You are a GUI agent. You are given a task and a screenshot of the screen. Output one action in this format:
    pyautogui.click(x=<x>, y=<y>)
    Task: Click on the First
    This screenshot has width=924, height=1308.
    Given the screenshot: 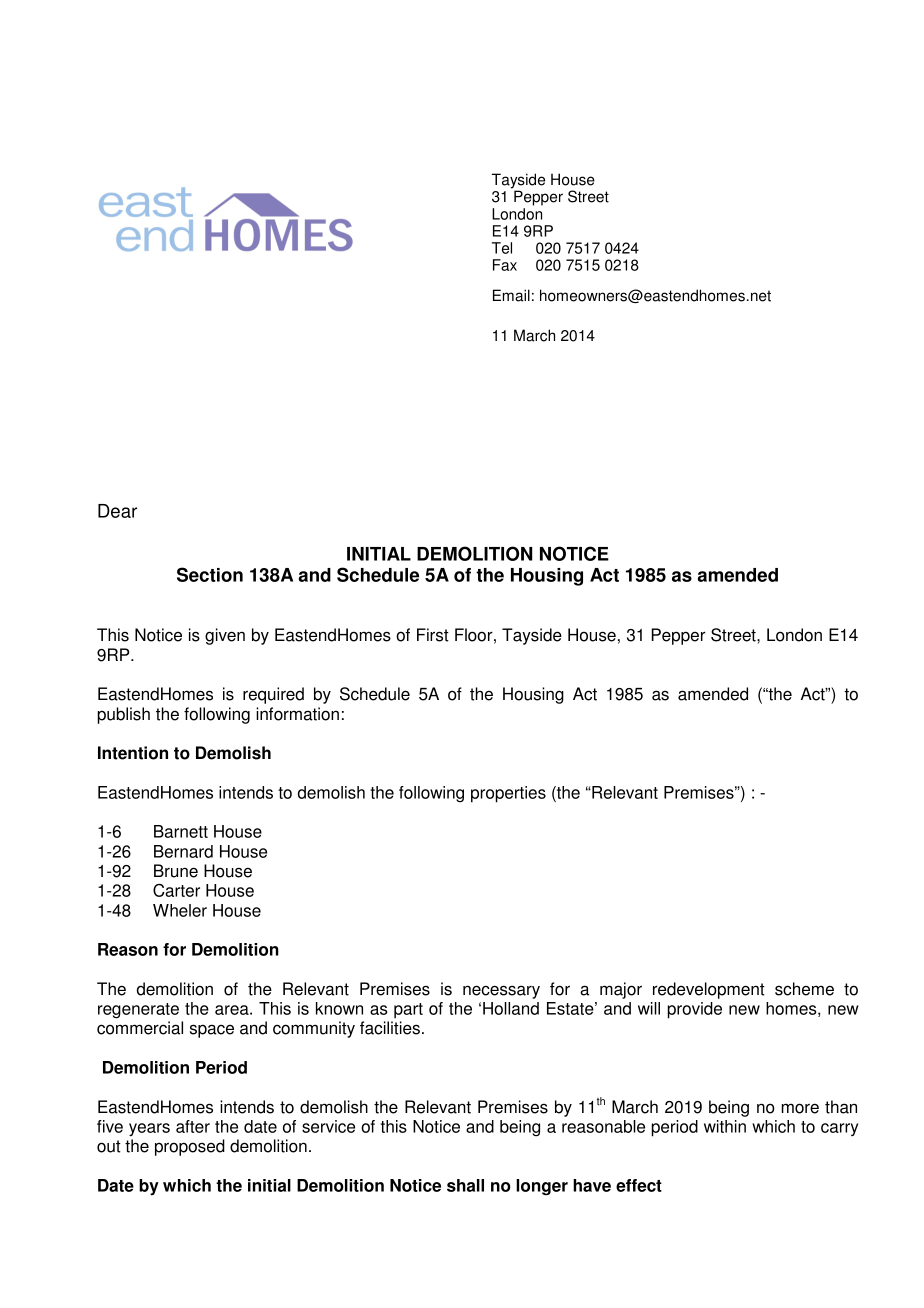 What is the action you would take?
    pyautogui.click(x=433, y=635)
